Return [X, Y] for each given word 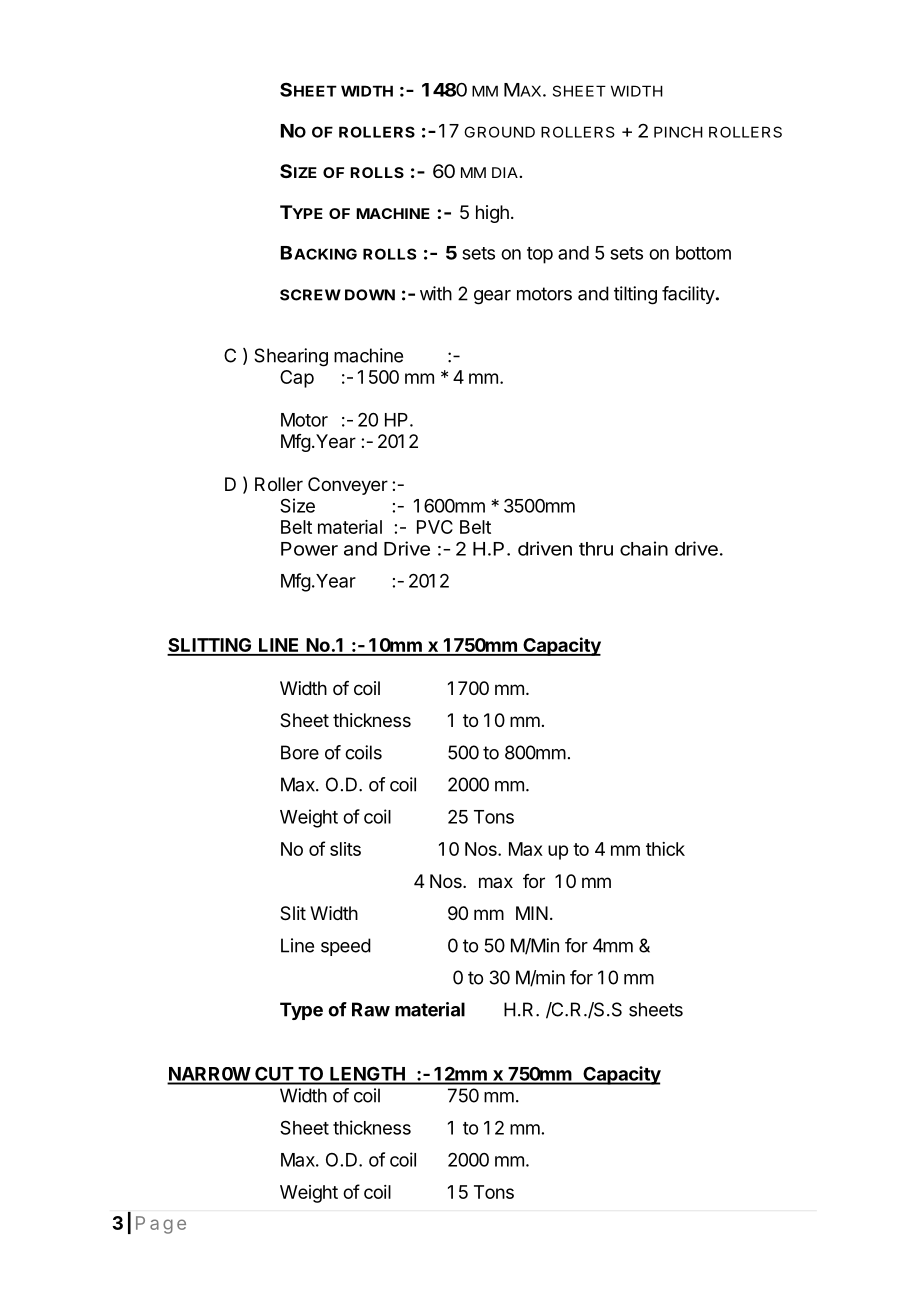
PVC [435, 527]
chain [644, 548]
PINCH [678, 132]
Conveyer [348, 486]
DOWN [370, 295]
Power [309, 549]
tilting [635, 295]
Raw [371, 1009]
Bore [300, 752]
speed [346, 947]
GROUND [499, 132]
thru [596, 549]
